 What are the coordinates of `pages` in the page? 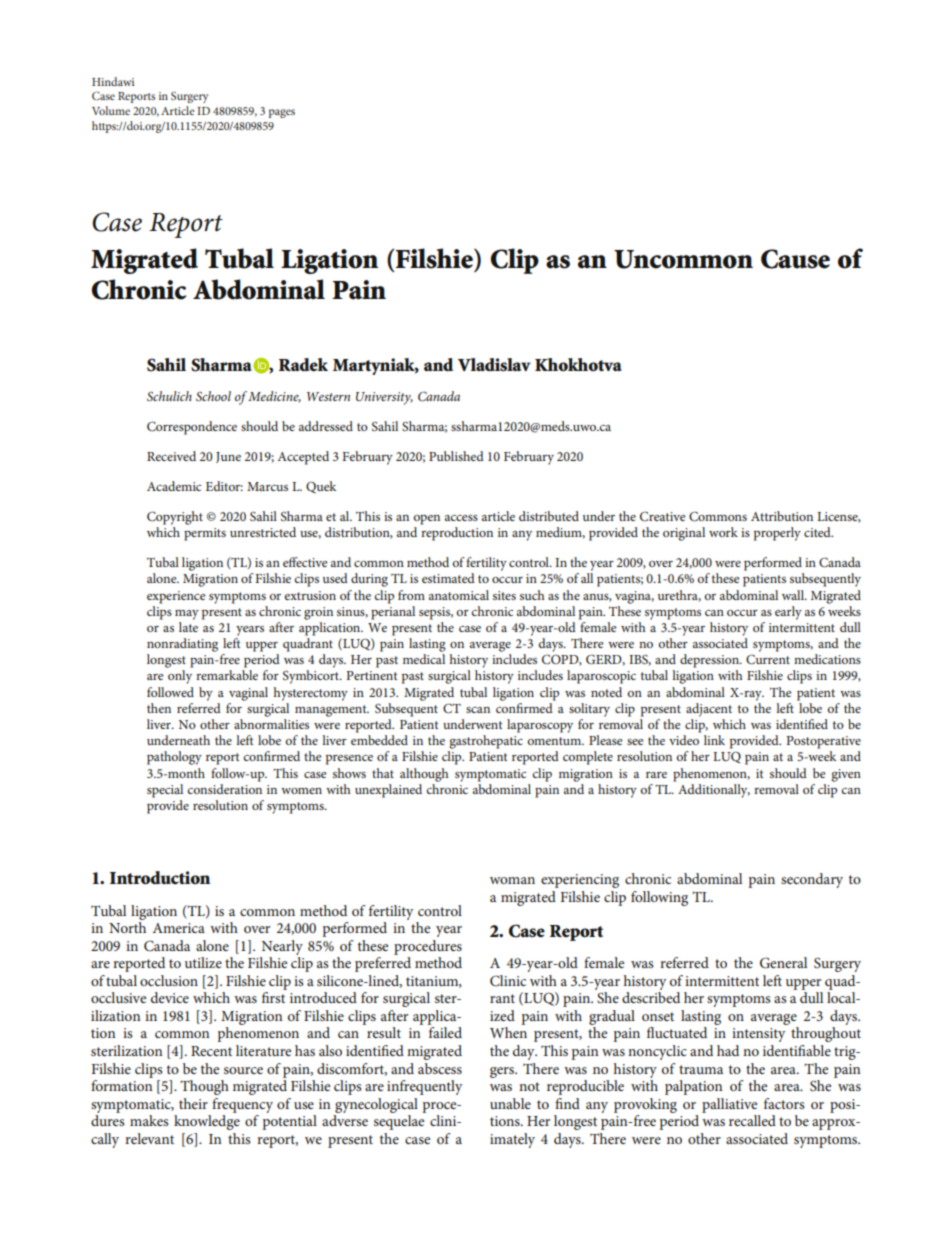 It's located at (281, 113).
